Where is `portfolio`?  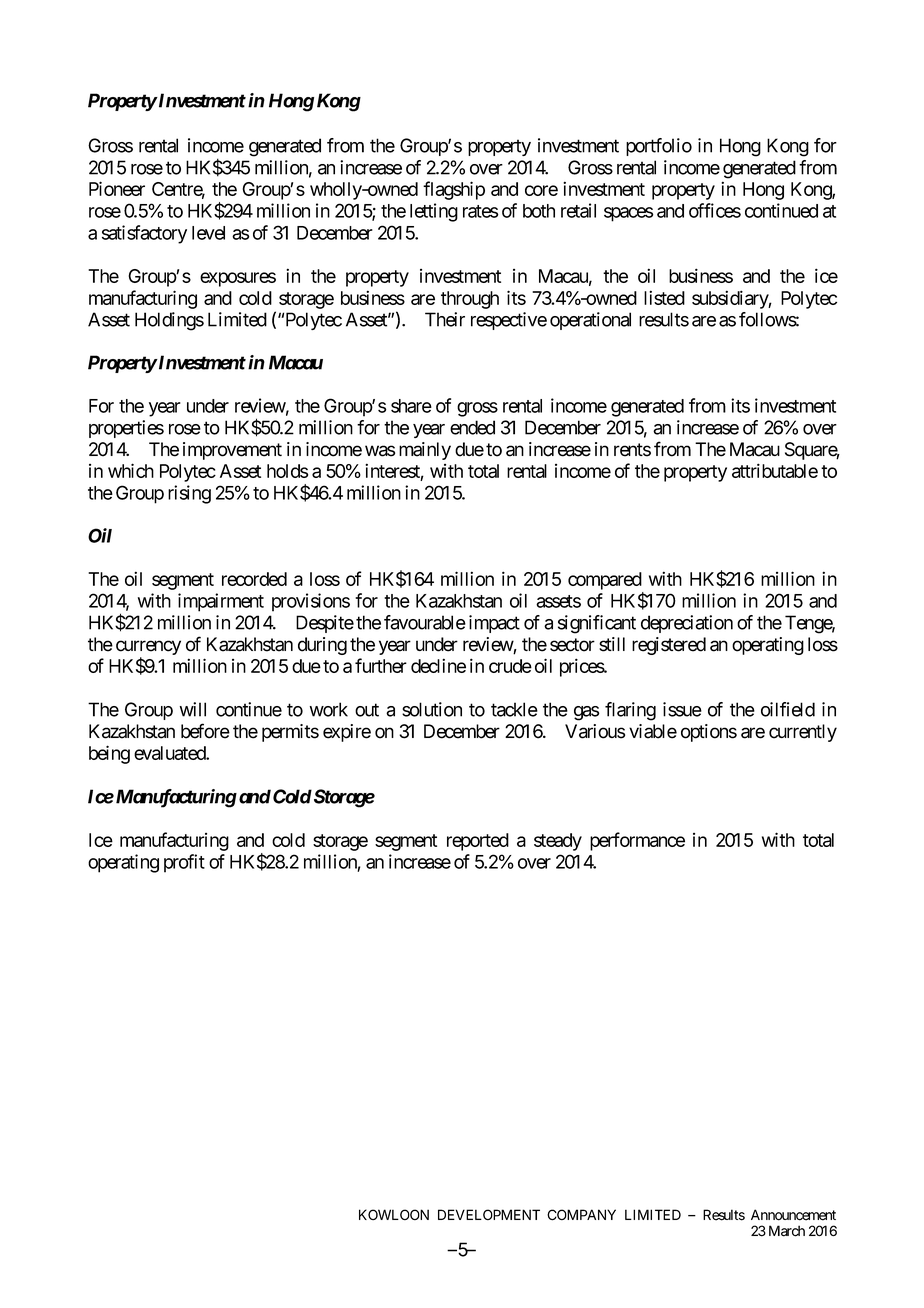
portfolio is located at coordinates (659, 147).
